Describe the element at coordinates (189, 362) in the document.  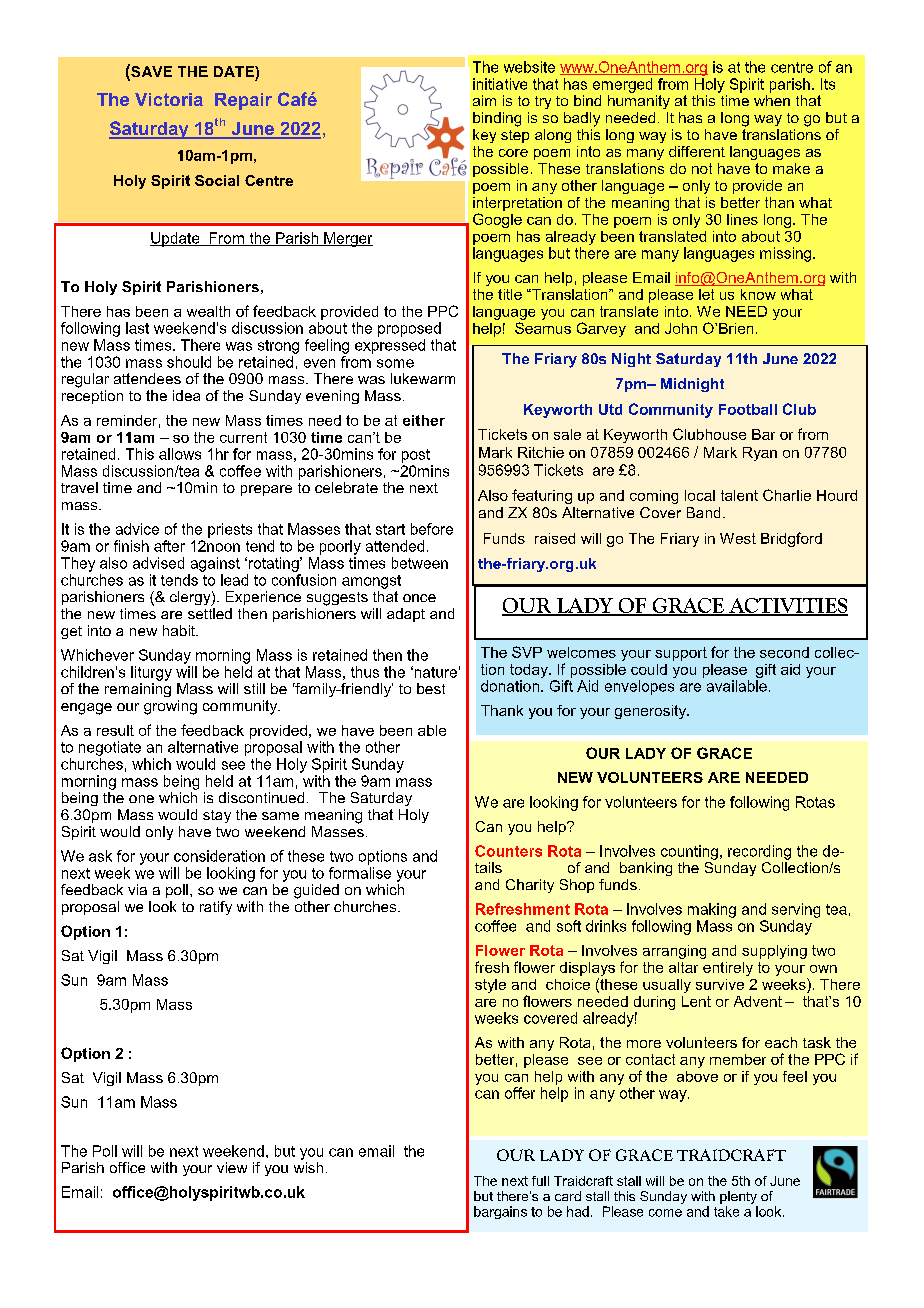
I see `should` at that location.
